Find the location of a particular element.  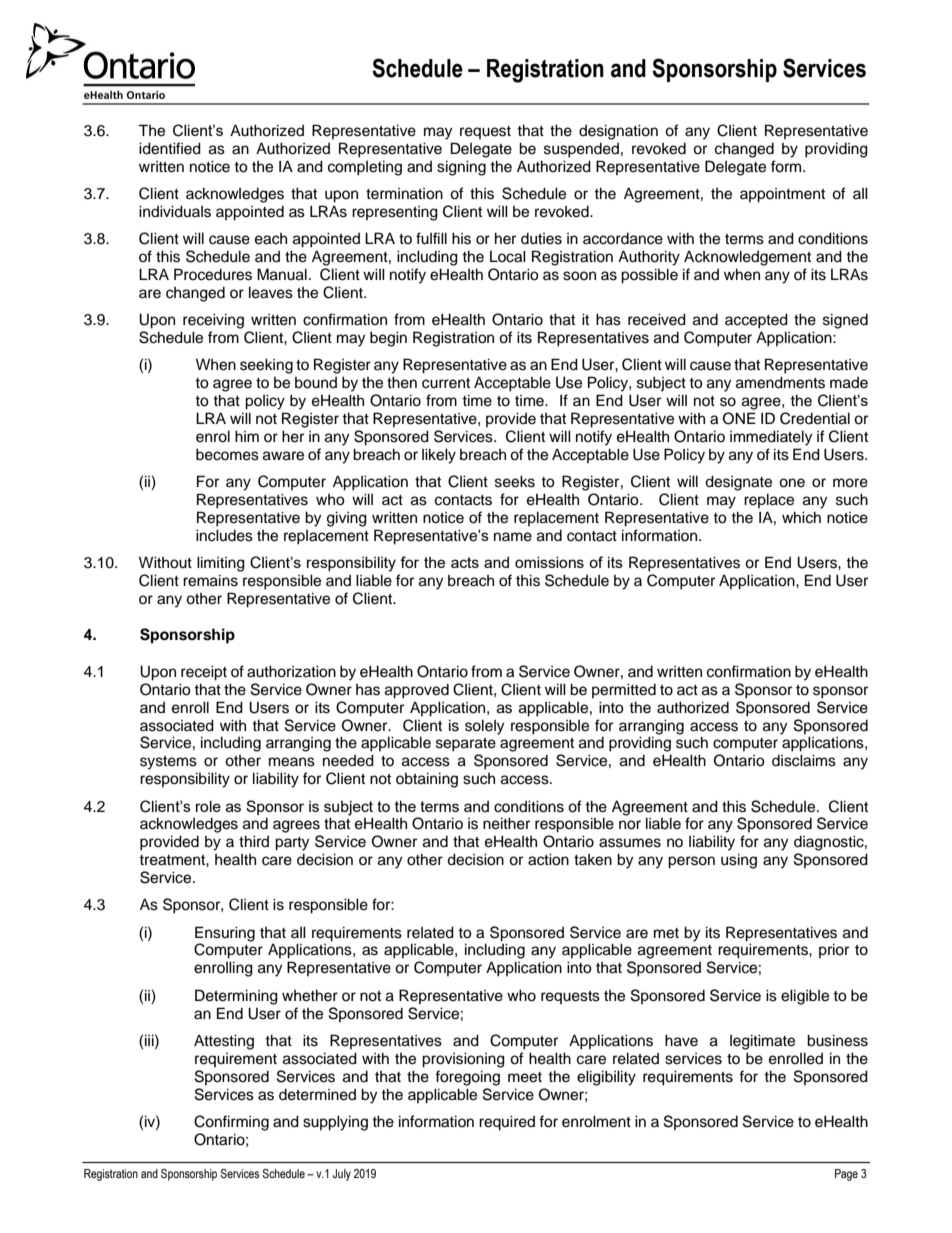

Page is located at coordinates (846, 1175).
